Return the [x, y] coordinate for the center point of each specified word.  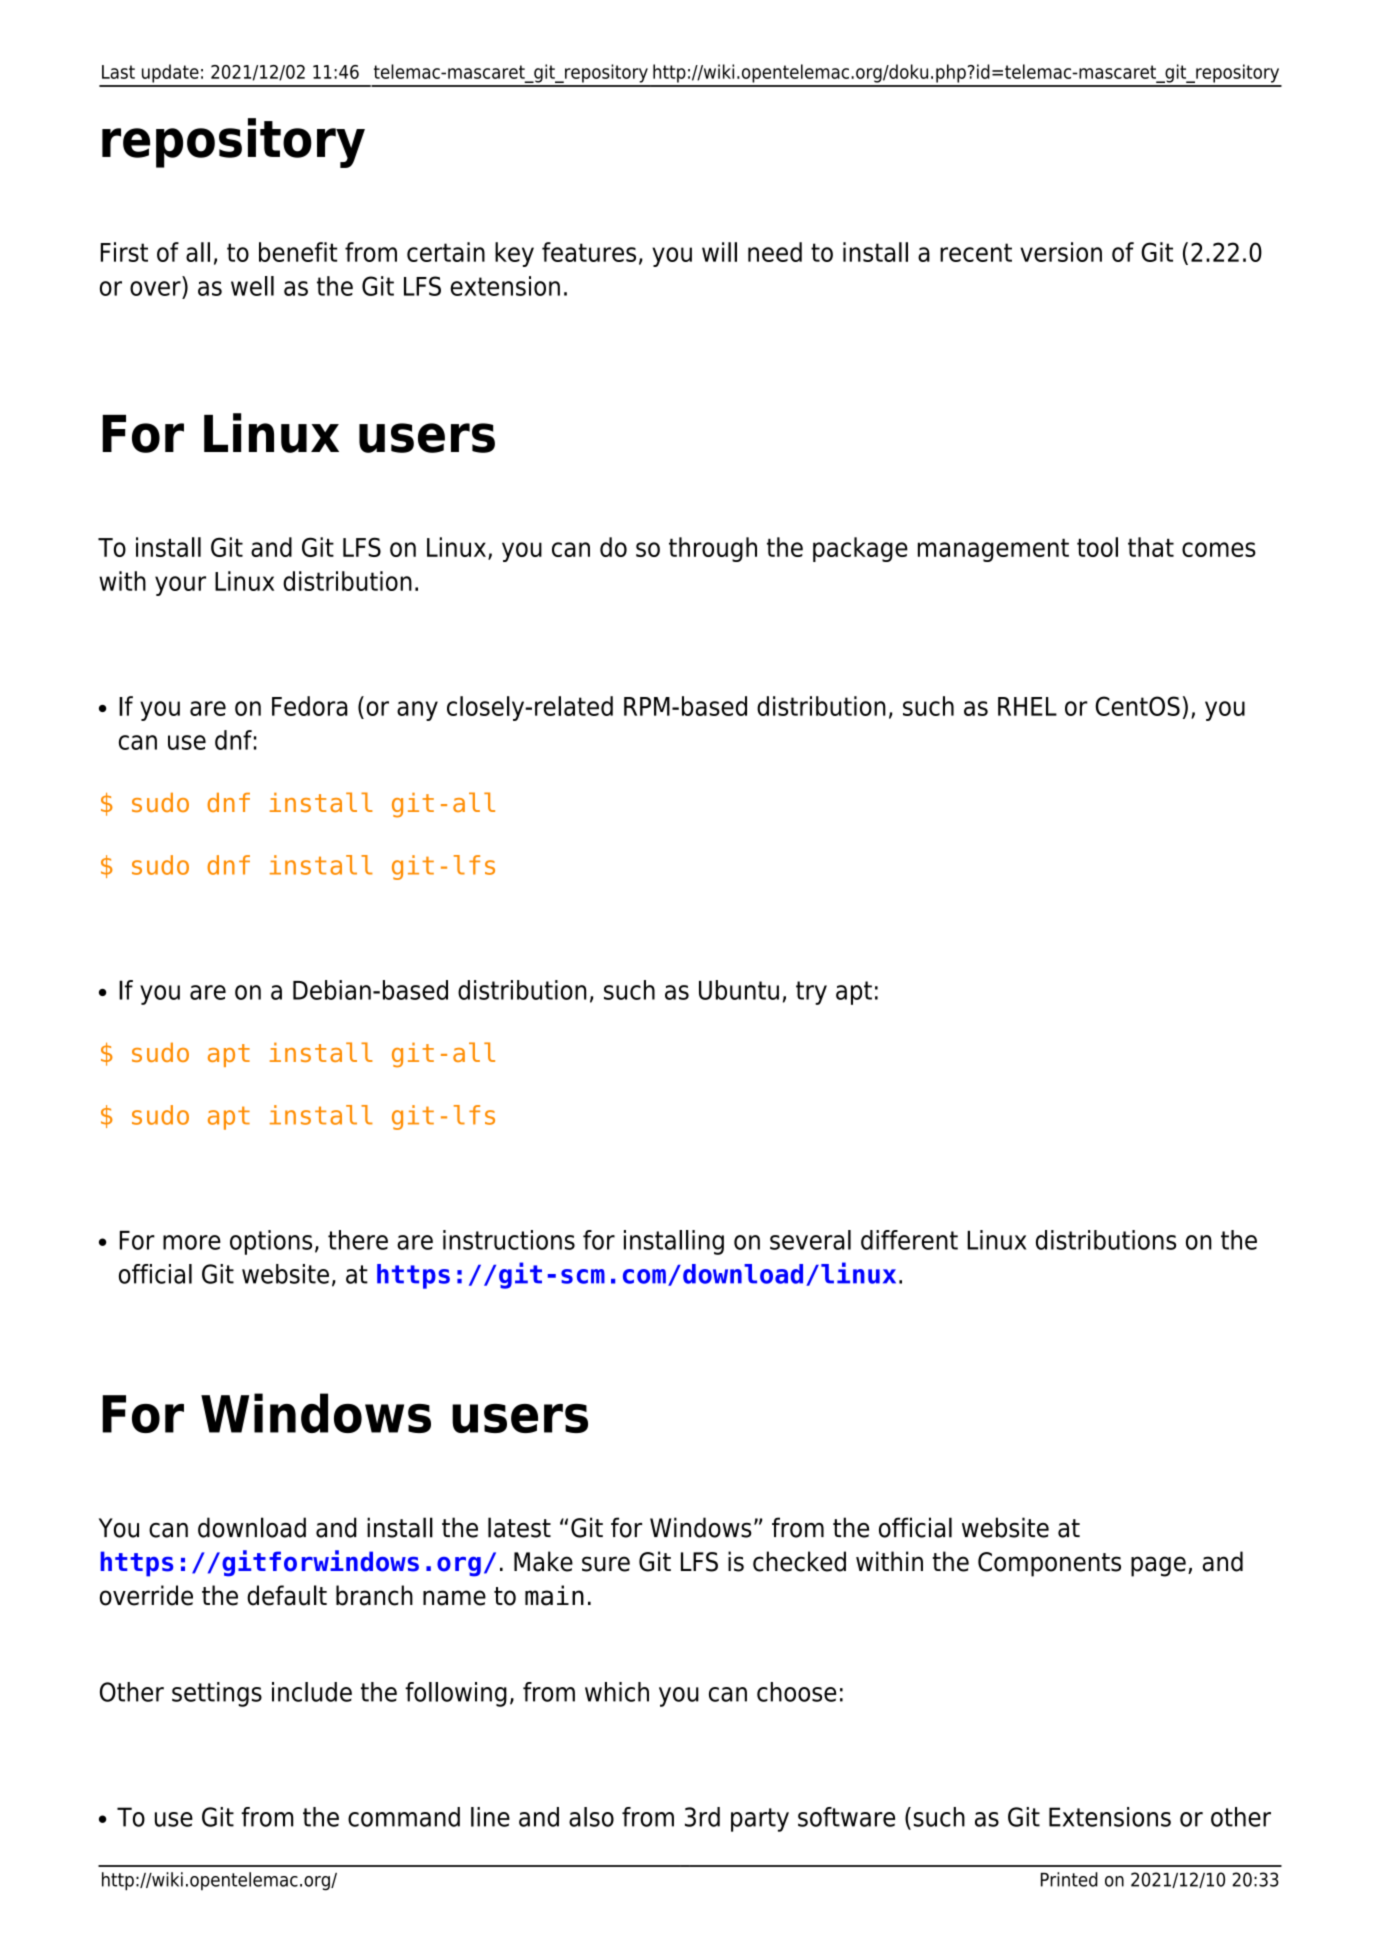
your [180, 586]
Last [118, 72]
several [810, 1240]
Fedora [310, 706]
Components [1049, 1564]
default [287, 1595]
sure [606, 1564]
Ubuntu [739, 990]
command [404, 1817]
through [713, 549]
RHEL [1027, 706]
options [271, 1242]
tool [1097, 547]
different [909, 1240]
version [1061, 252]
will [719, 252]
